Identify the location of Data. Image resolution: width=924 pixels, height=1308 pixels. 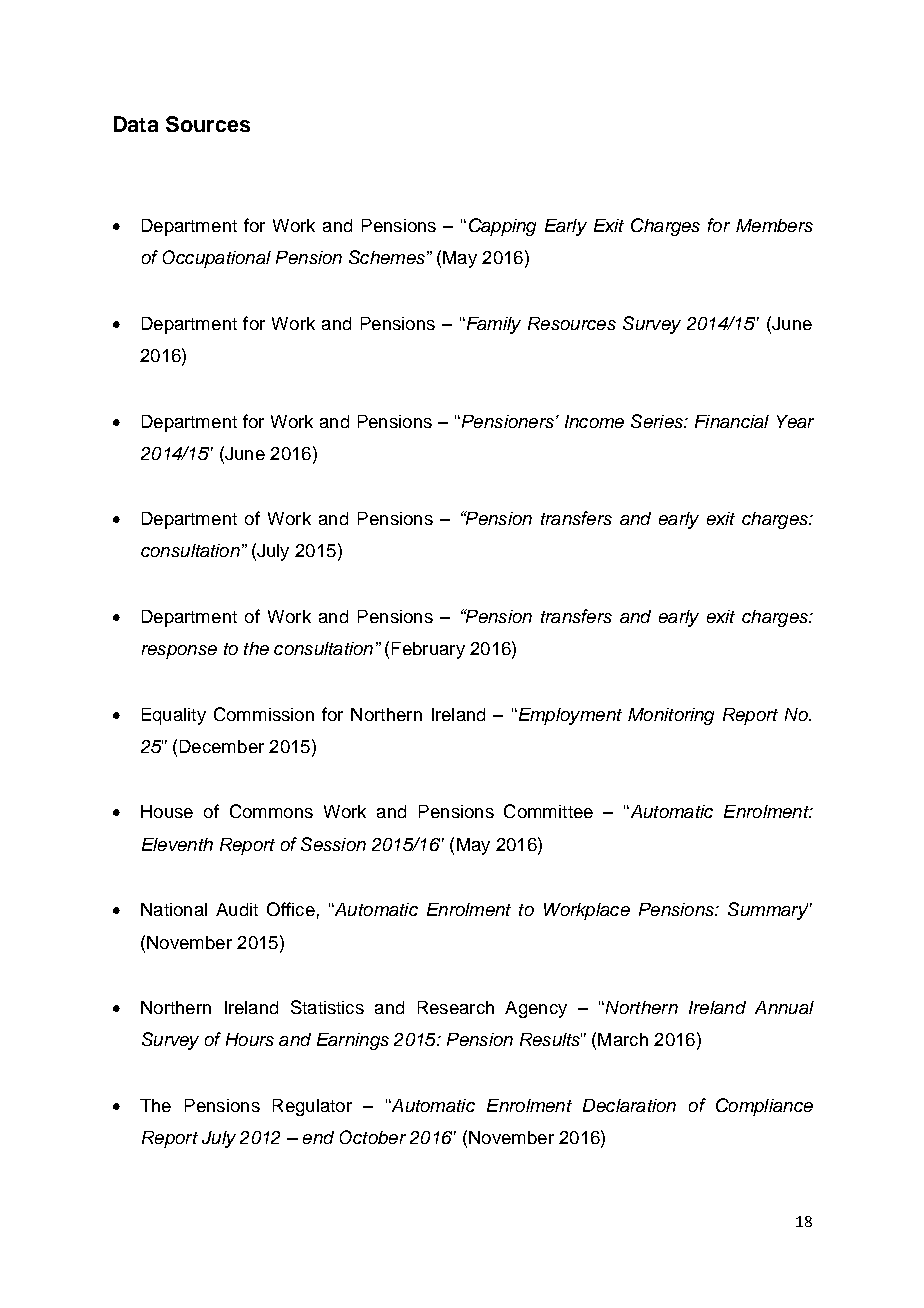
(136, 124).
